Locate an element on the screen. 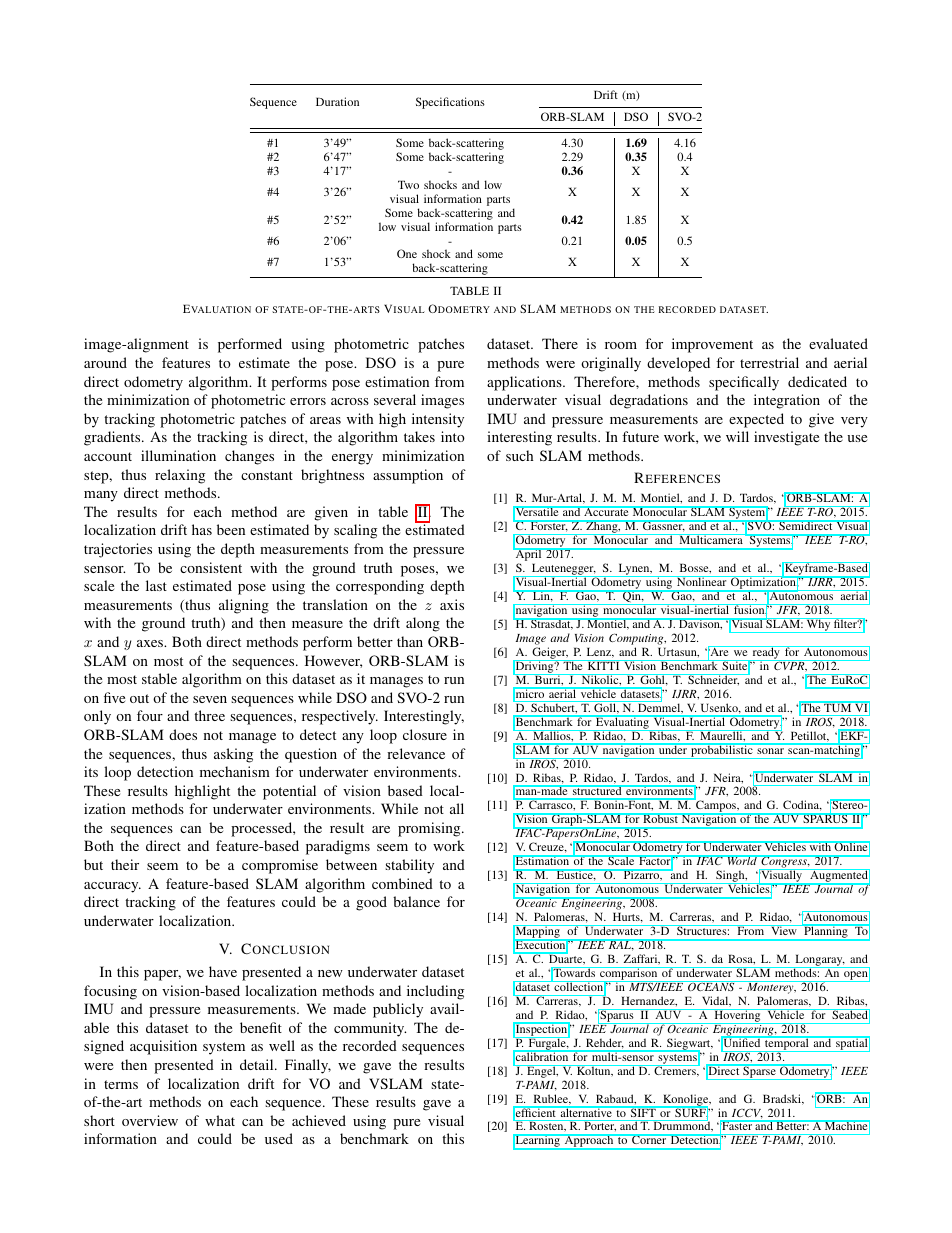 The height and width of the screenshot is (1233, 952). applications is located at coordinates (525, 383).
